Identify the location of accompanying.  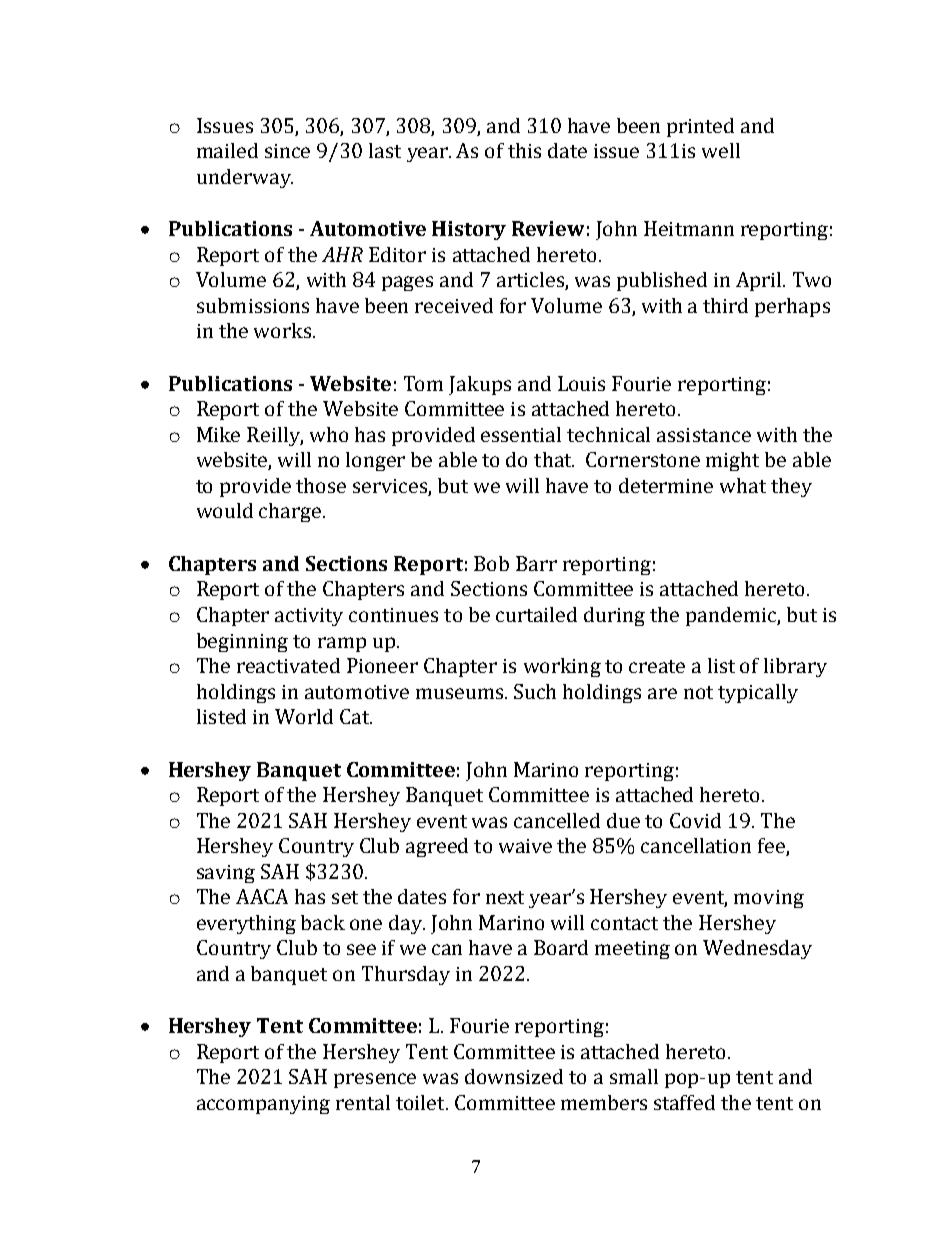
(263, 1105).
